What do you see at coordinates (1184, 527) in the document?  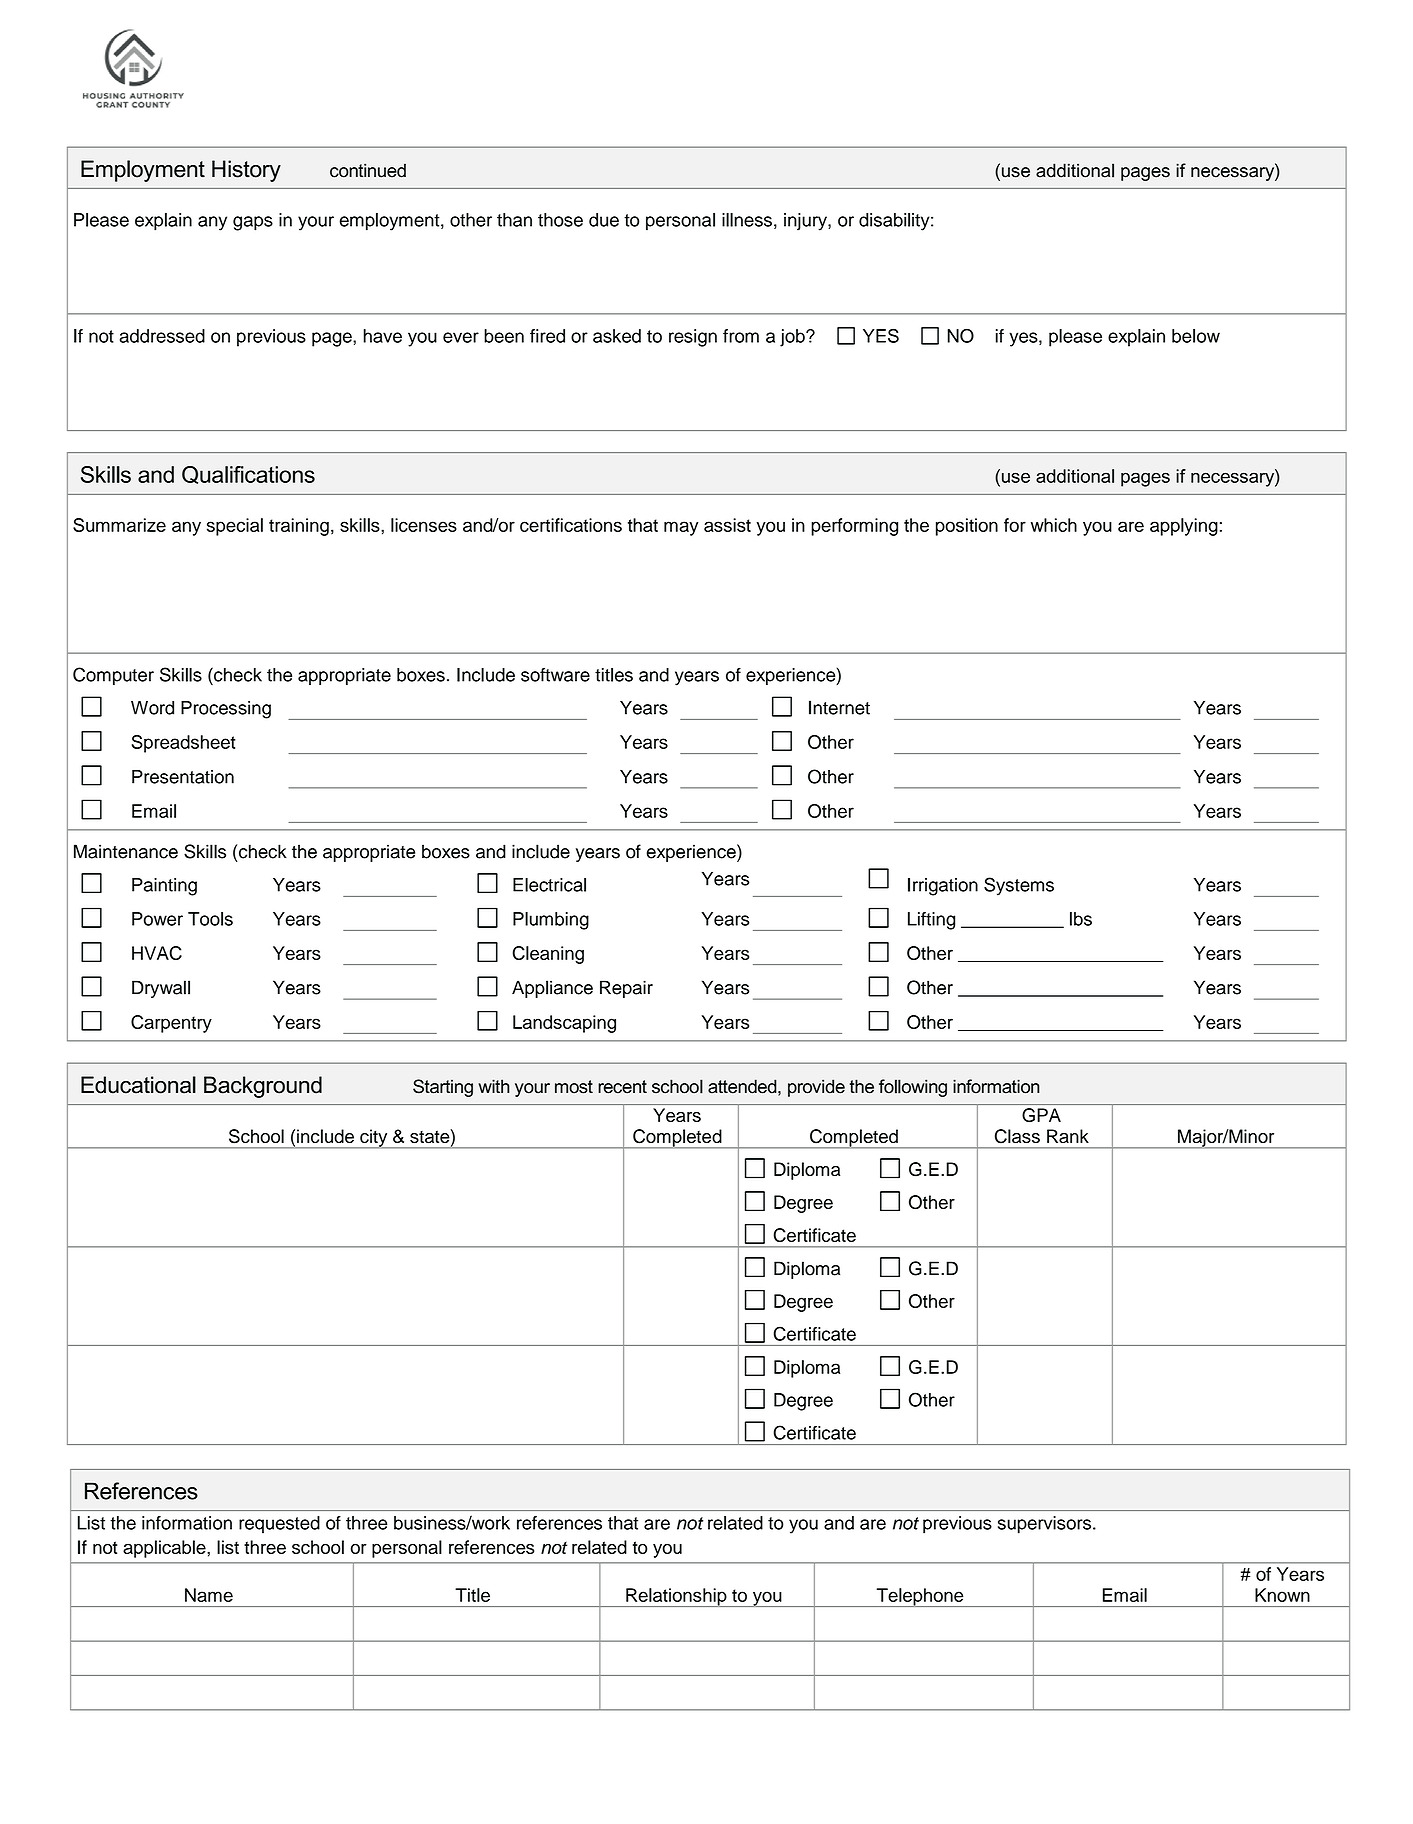 I see `applying` at bounding box center [1184, 527].
